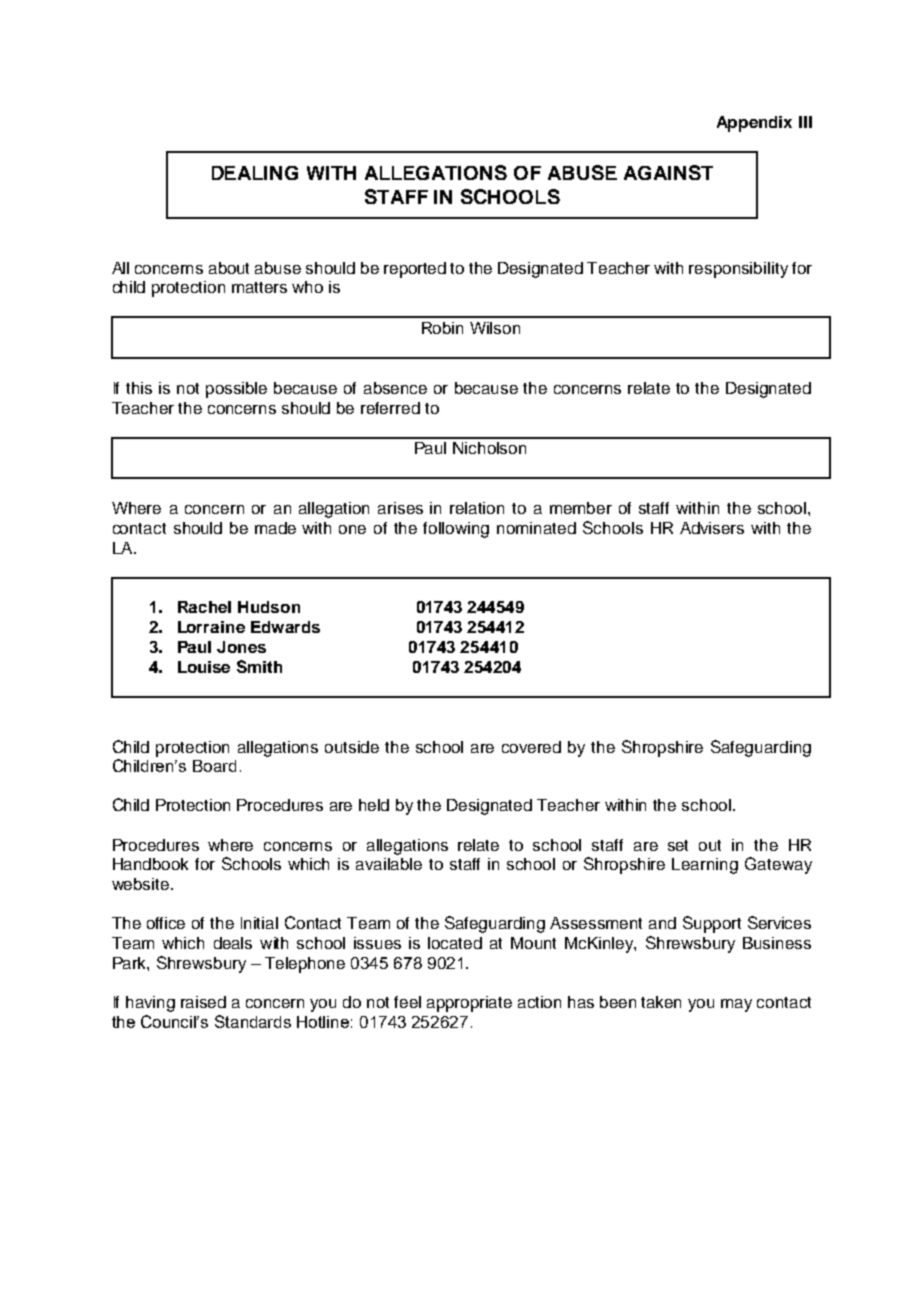 This screenshot has height=1308, width=924. I want to click on DEALING, so click(255, 173).
